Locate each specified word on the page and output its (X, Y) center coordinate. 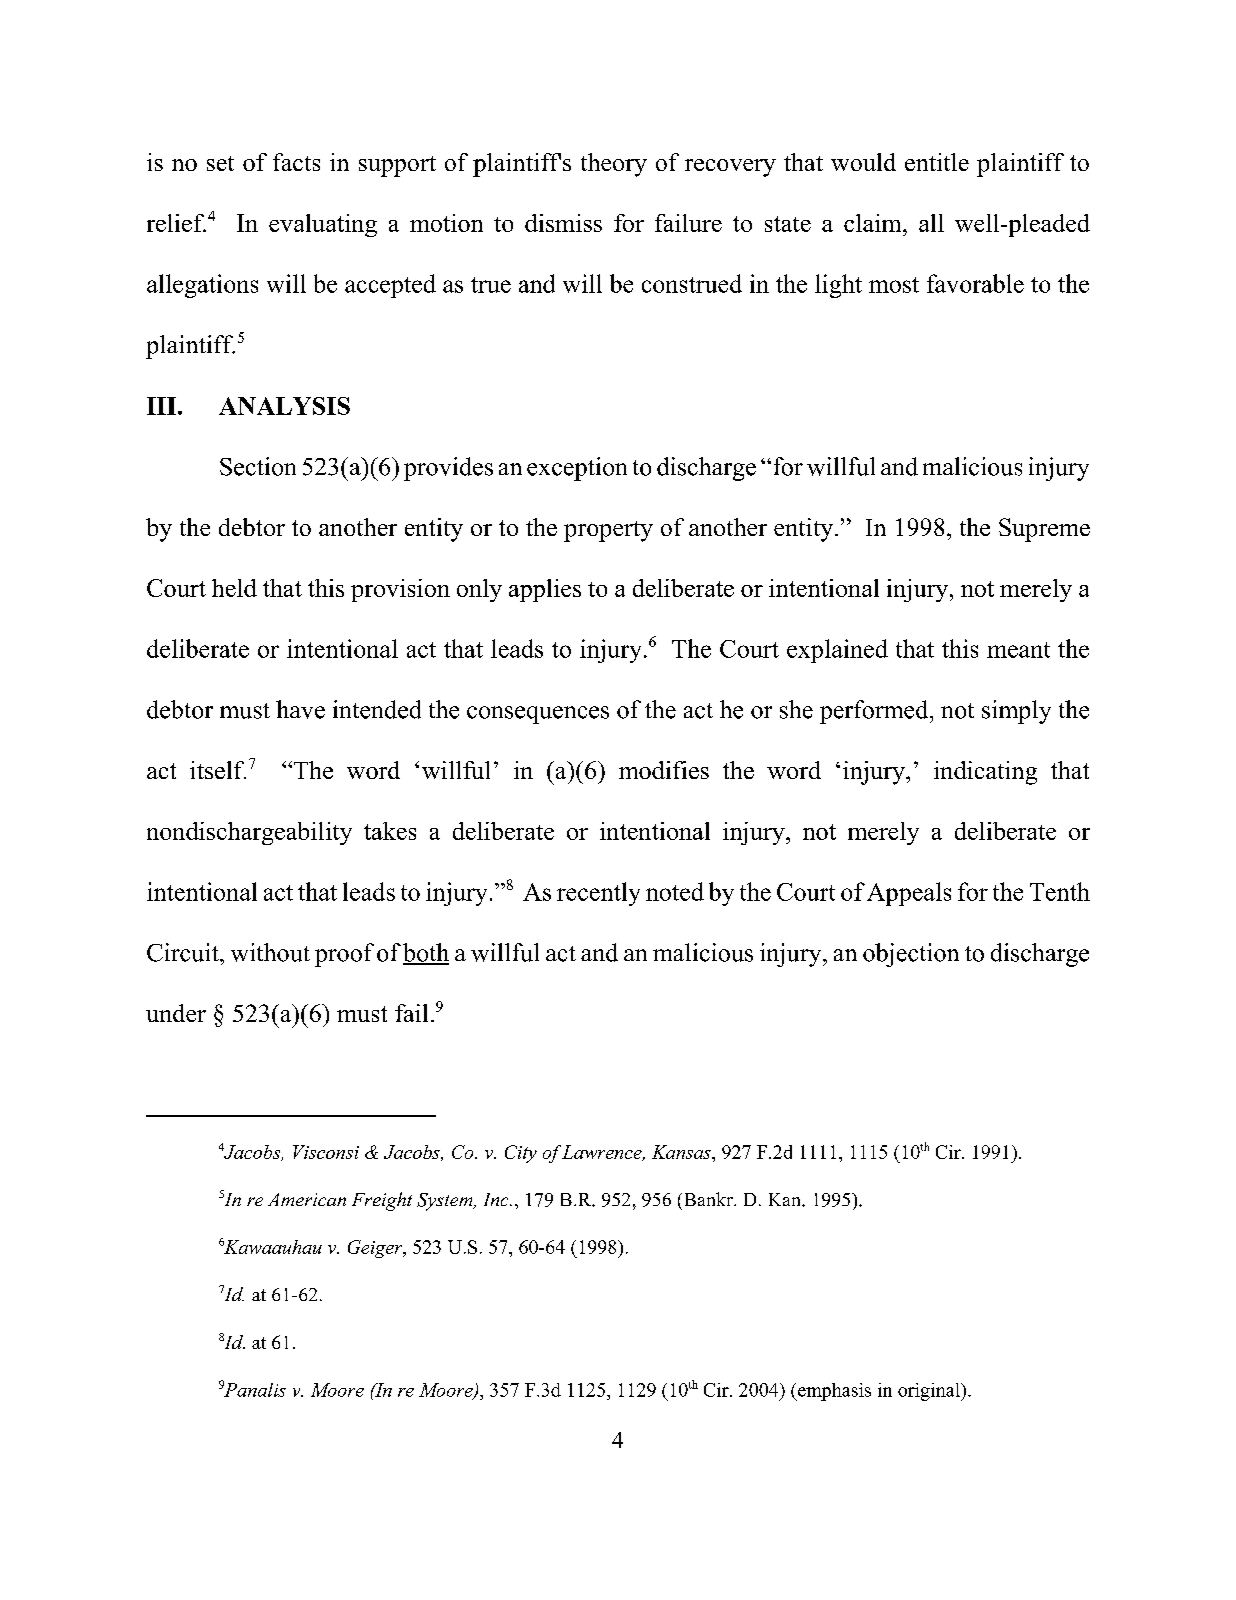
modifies (664, 770)
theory (614, 165)
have (300, 709)
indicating (985, 773)
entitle (937, 162)
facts (296, 162)
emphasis (833, 1392)
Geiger (376, 1249)
